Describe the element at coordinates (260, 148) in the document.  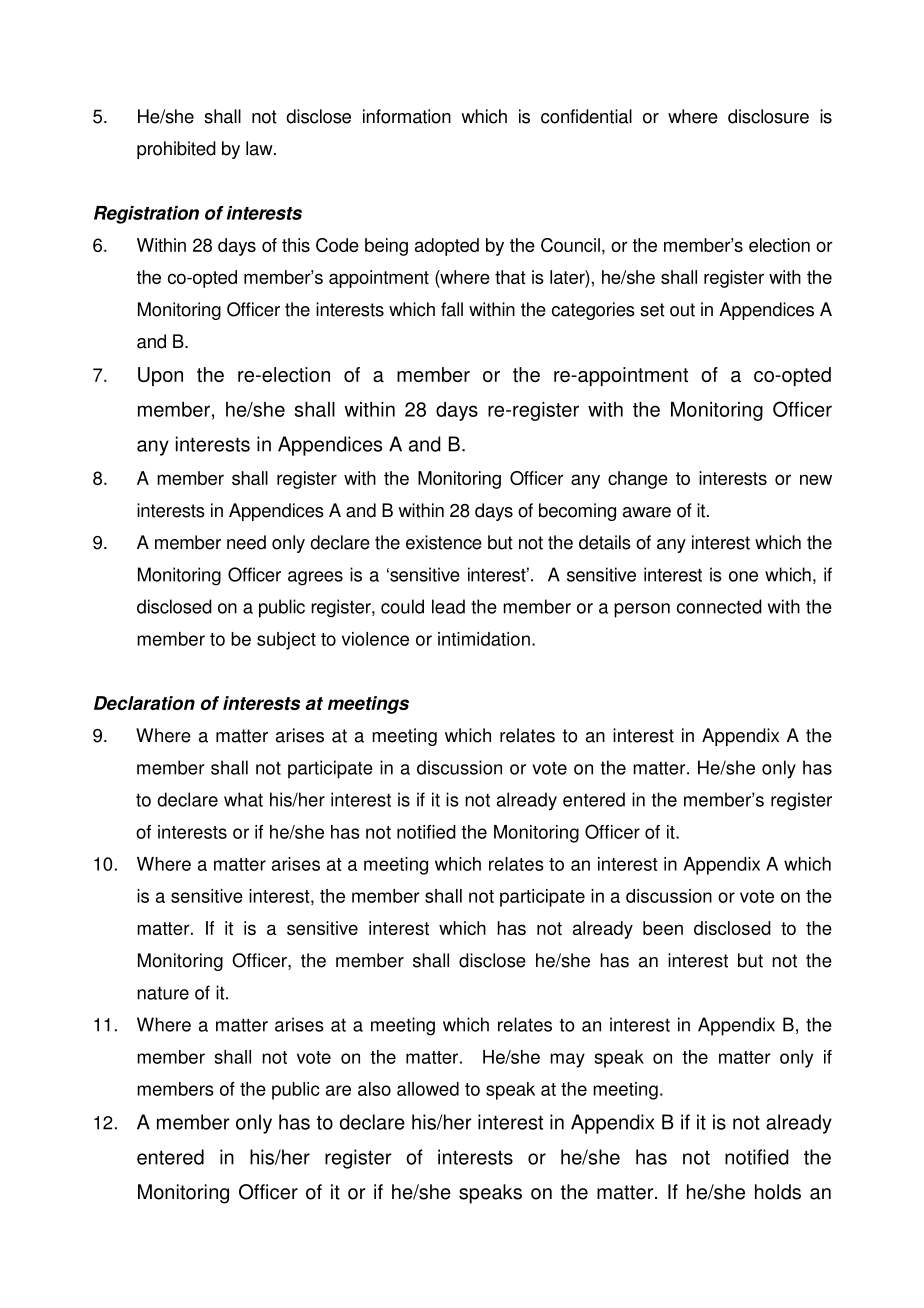
I see `law` at that location.
